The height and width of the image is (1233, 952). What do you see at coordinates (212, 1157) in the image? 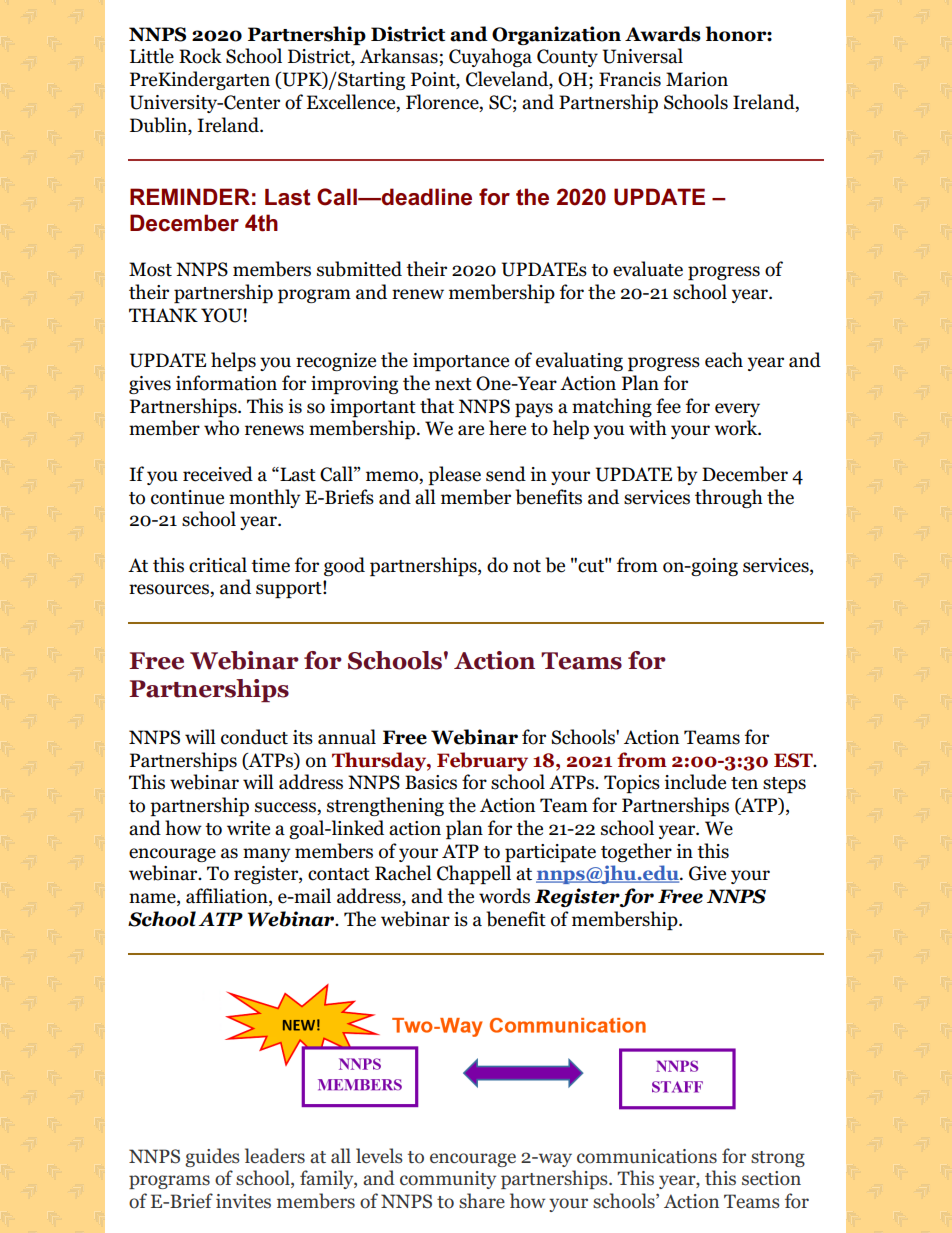
I see `guides` at bounding box center [212, 1157].
